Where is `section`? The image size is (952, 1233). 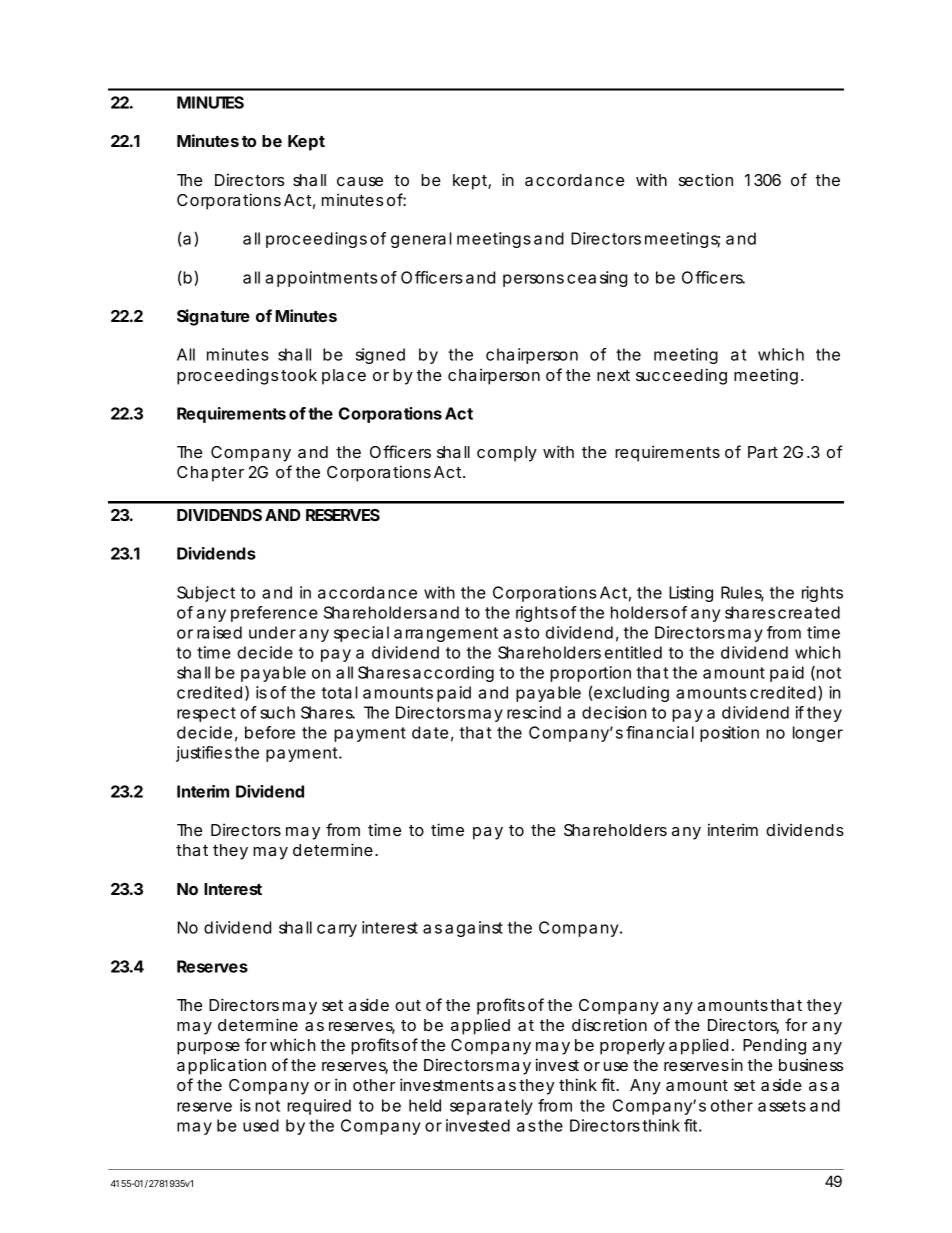 section is located at coordinates (706, 179).
